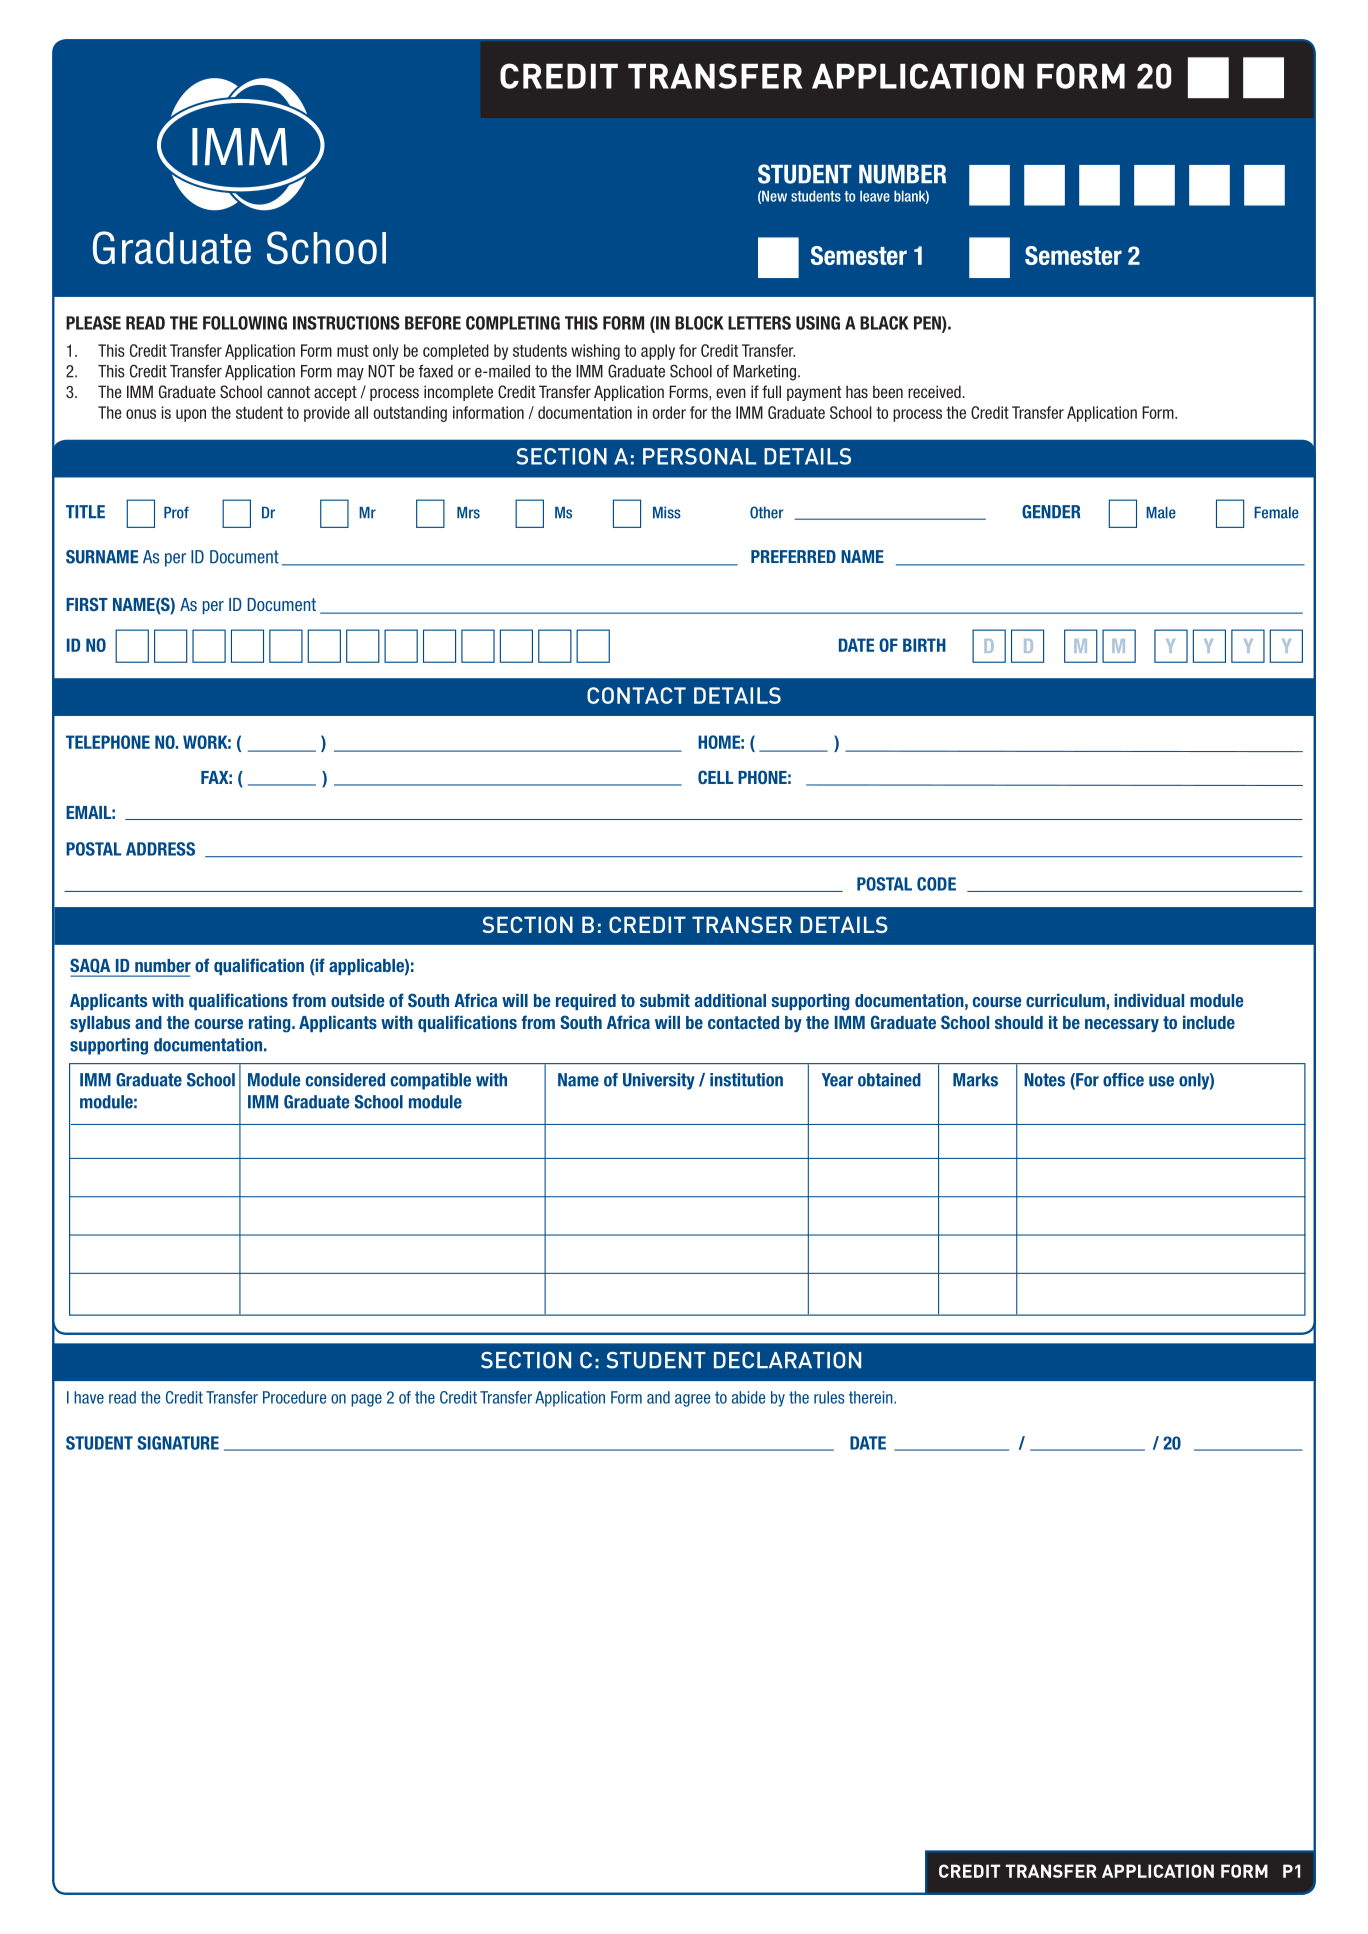 The image size is (1368, 1934). What do you see at coordinates (692, 1400) in the screenshot?
I see `agree` at bounding box center [692, 1400].
